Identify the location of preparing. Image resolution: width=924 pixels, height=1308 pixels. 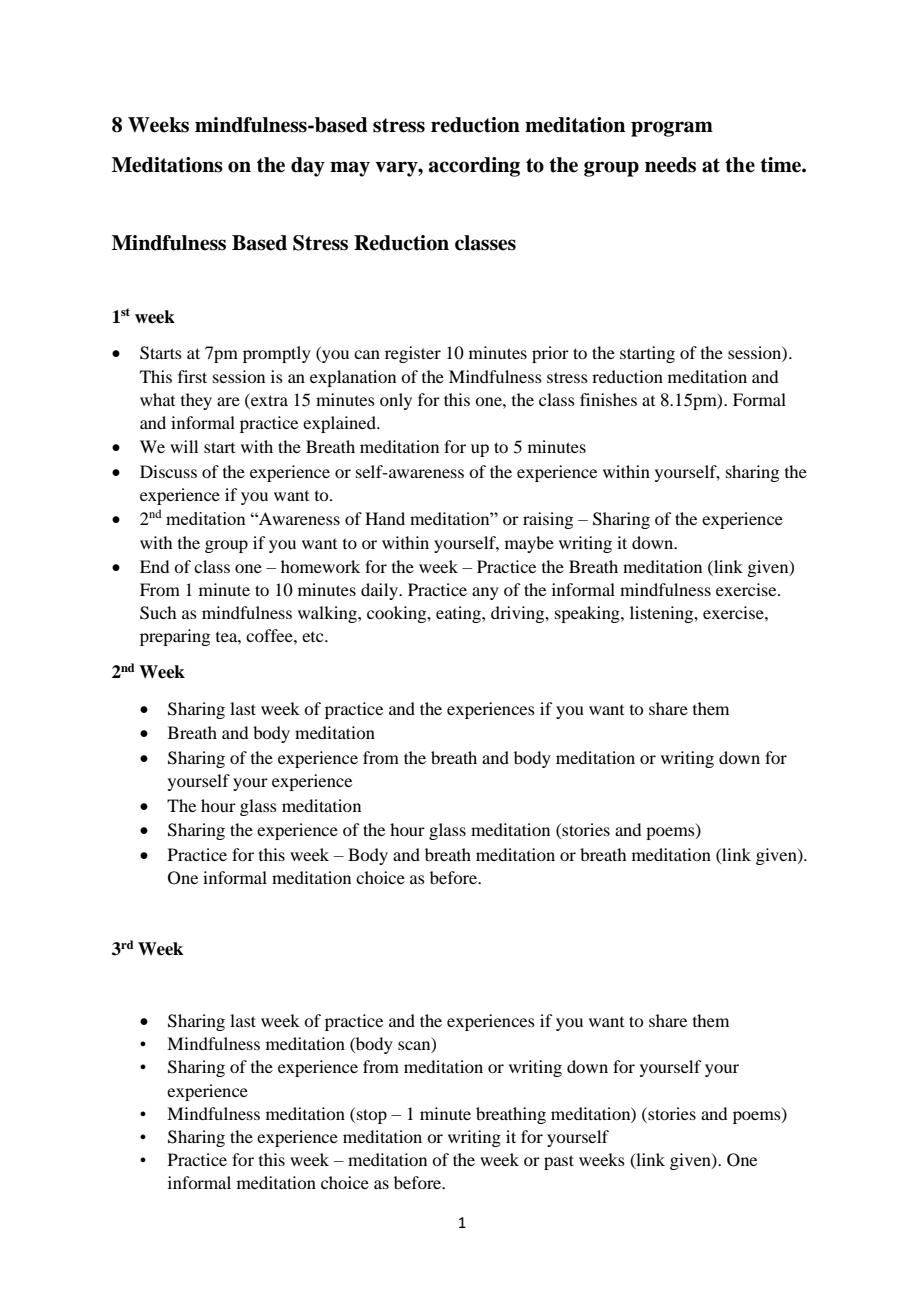
(175, 637).
